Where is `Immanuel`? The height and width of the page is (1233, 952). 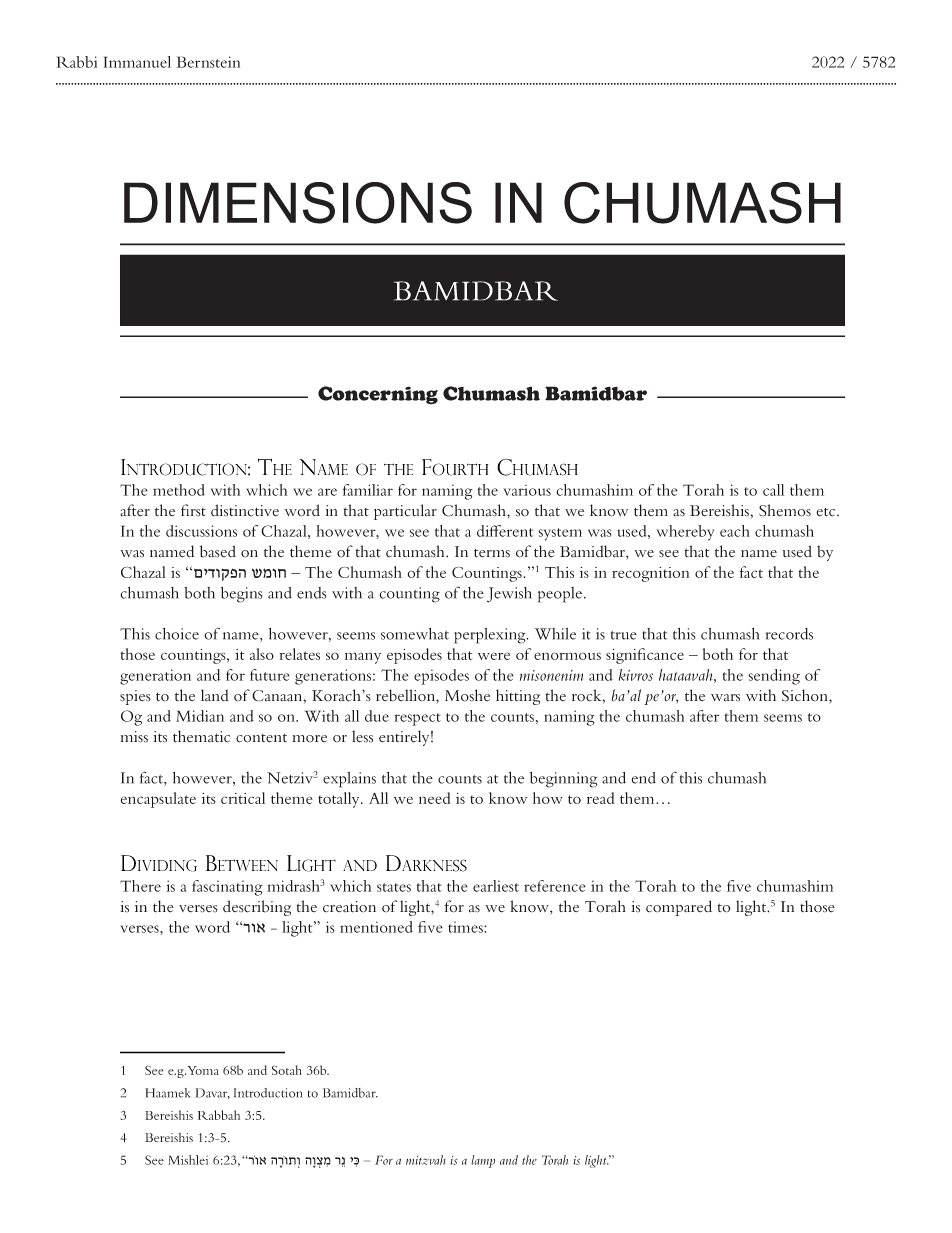 Immanuel is located at coordinates (137, 62).
